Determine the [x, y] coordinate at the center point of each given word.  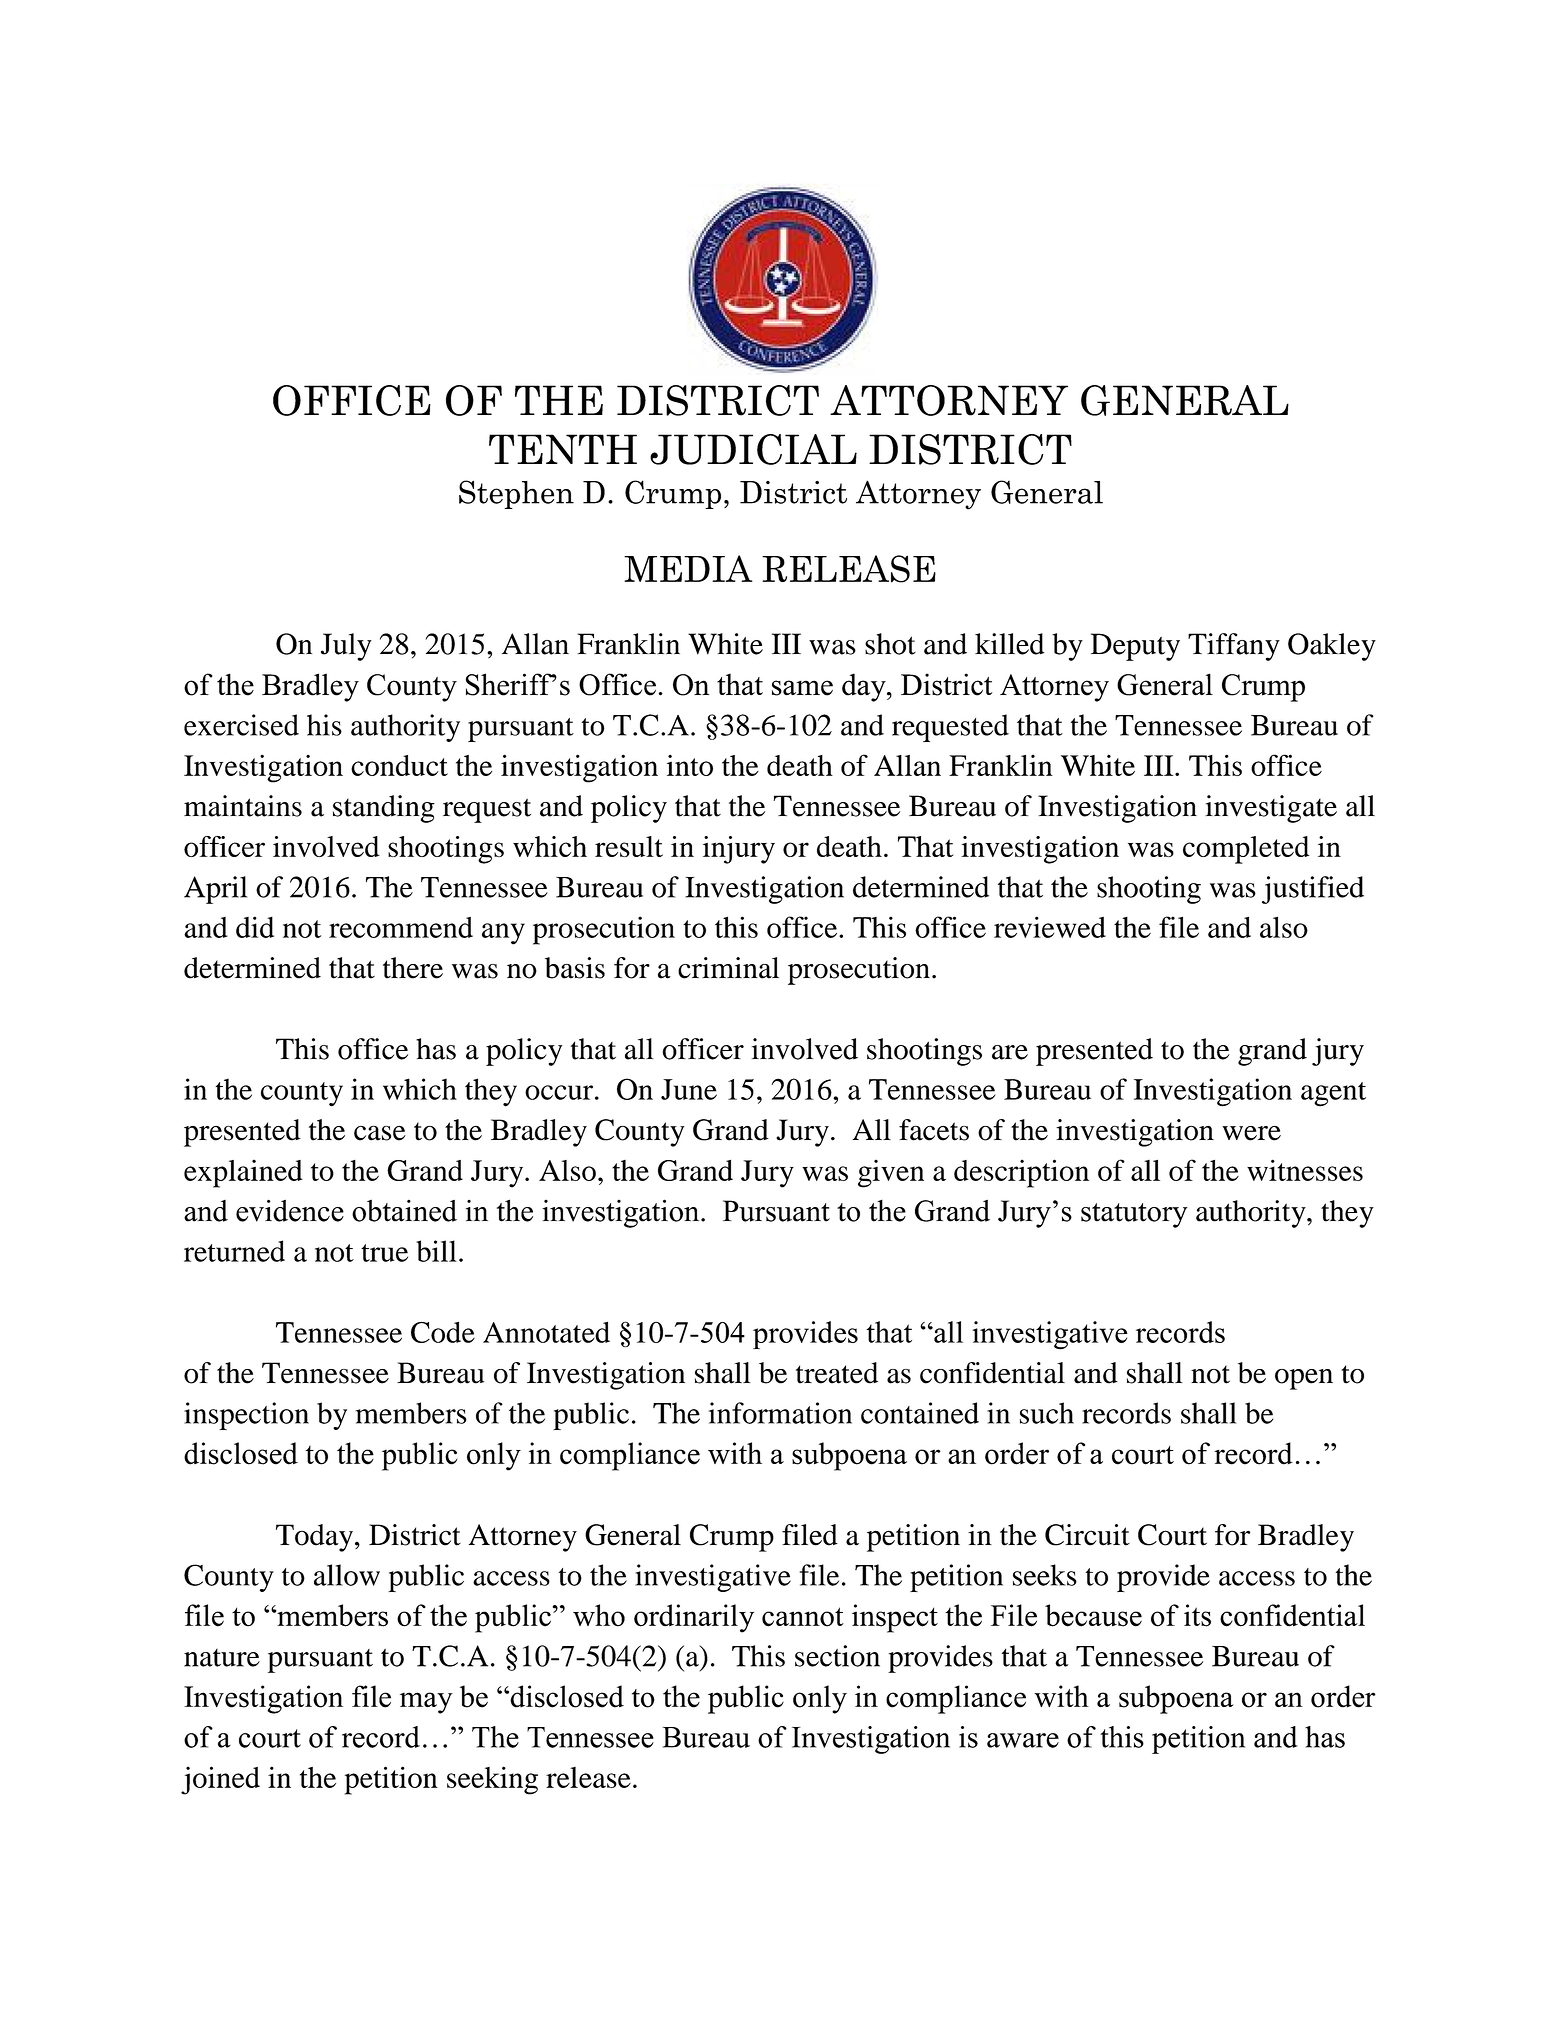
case [380, 1133]
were [1251, 1133]
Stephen [516, 494]
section [837, 1656]
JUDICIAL [753, 449]
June [689, 1089]
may [426, 1703]
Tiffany [1234, 647]
